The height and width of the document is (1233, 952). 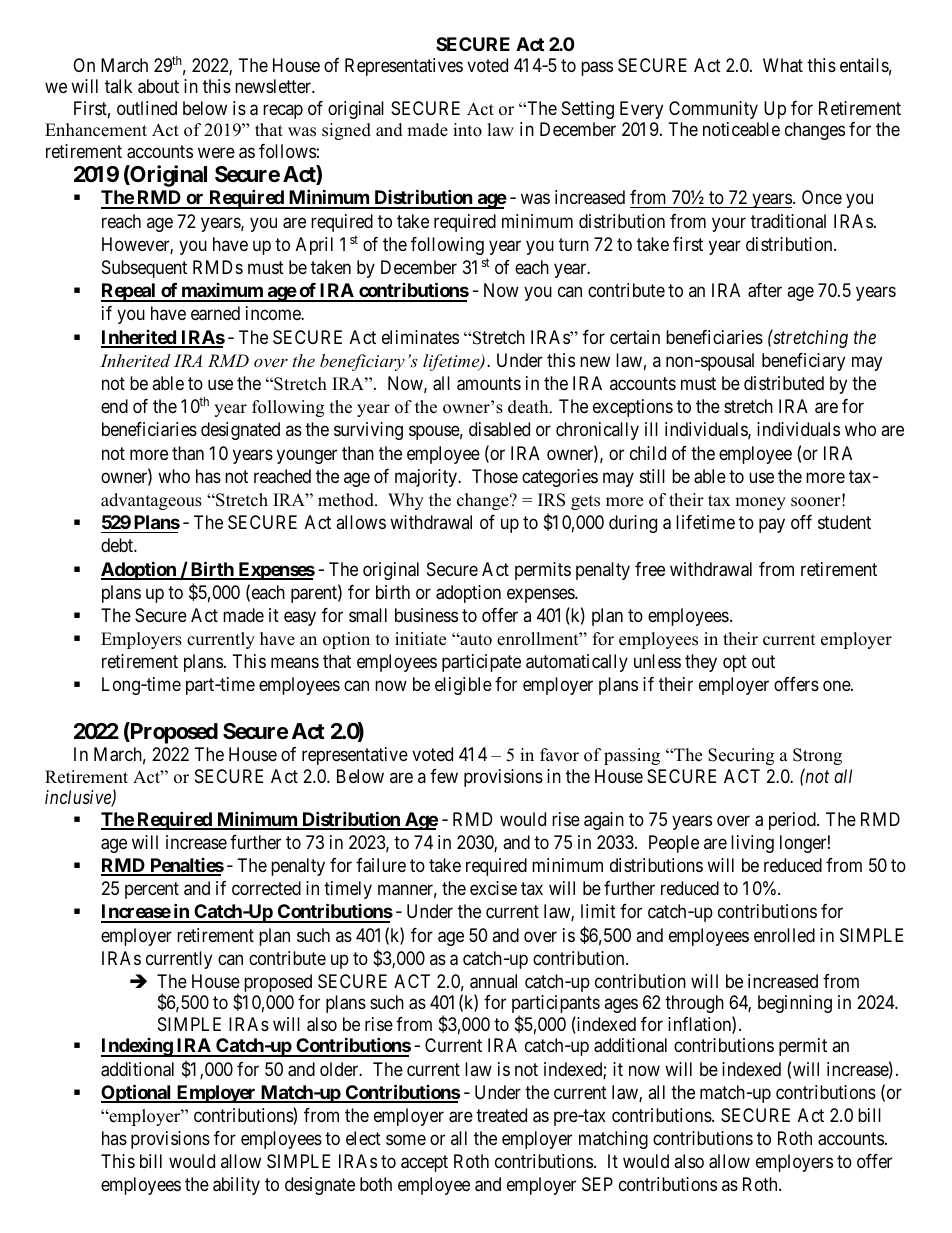 What do you see at coordinates (236, 1186) in the document?
I see `ability` at bounding box center [236, 1186].
